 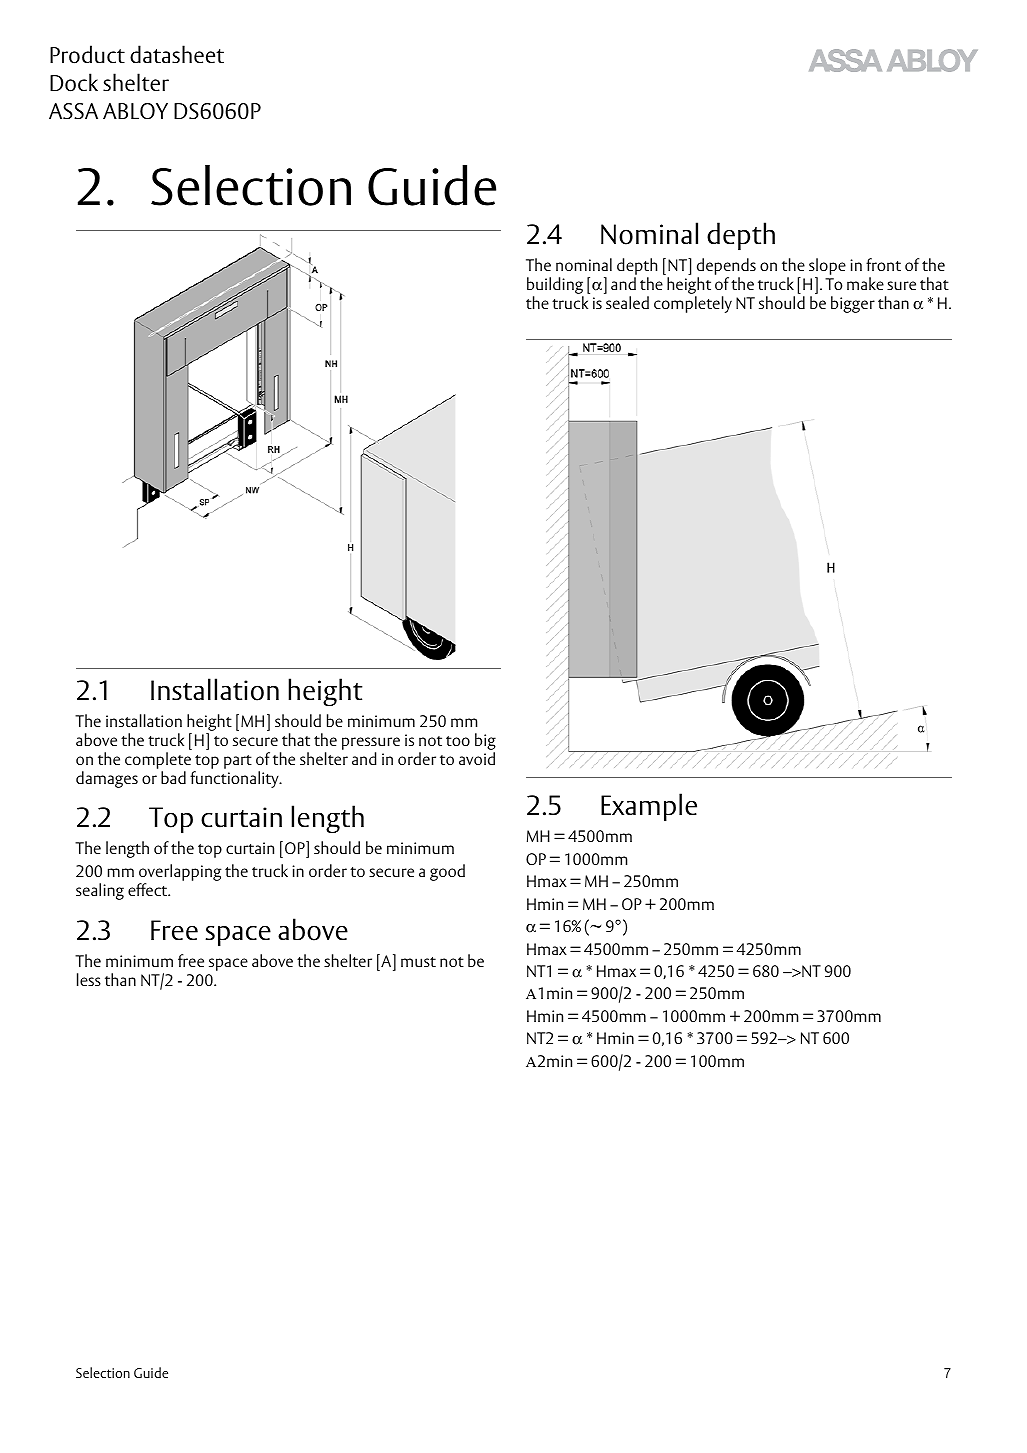 I want to click on less, so click(x=89, y=979).
